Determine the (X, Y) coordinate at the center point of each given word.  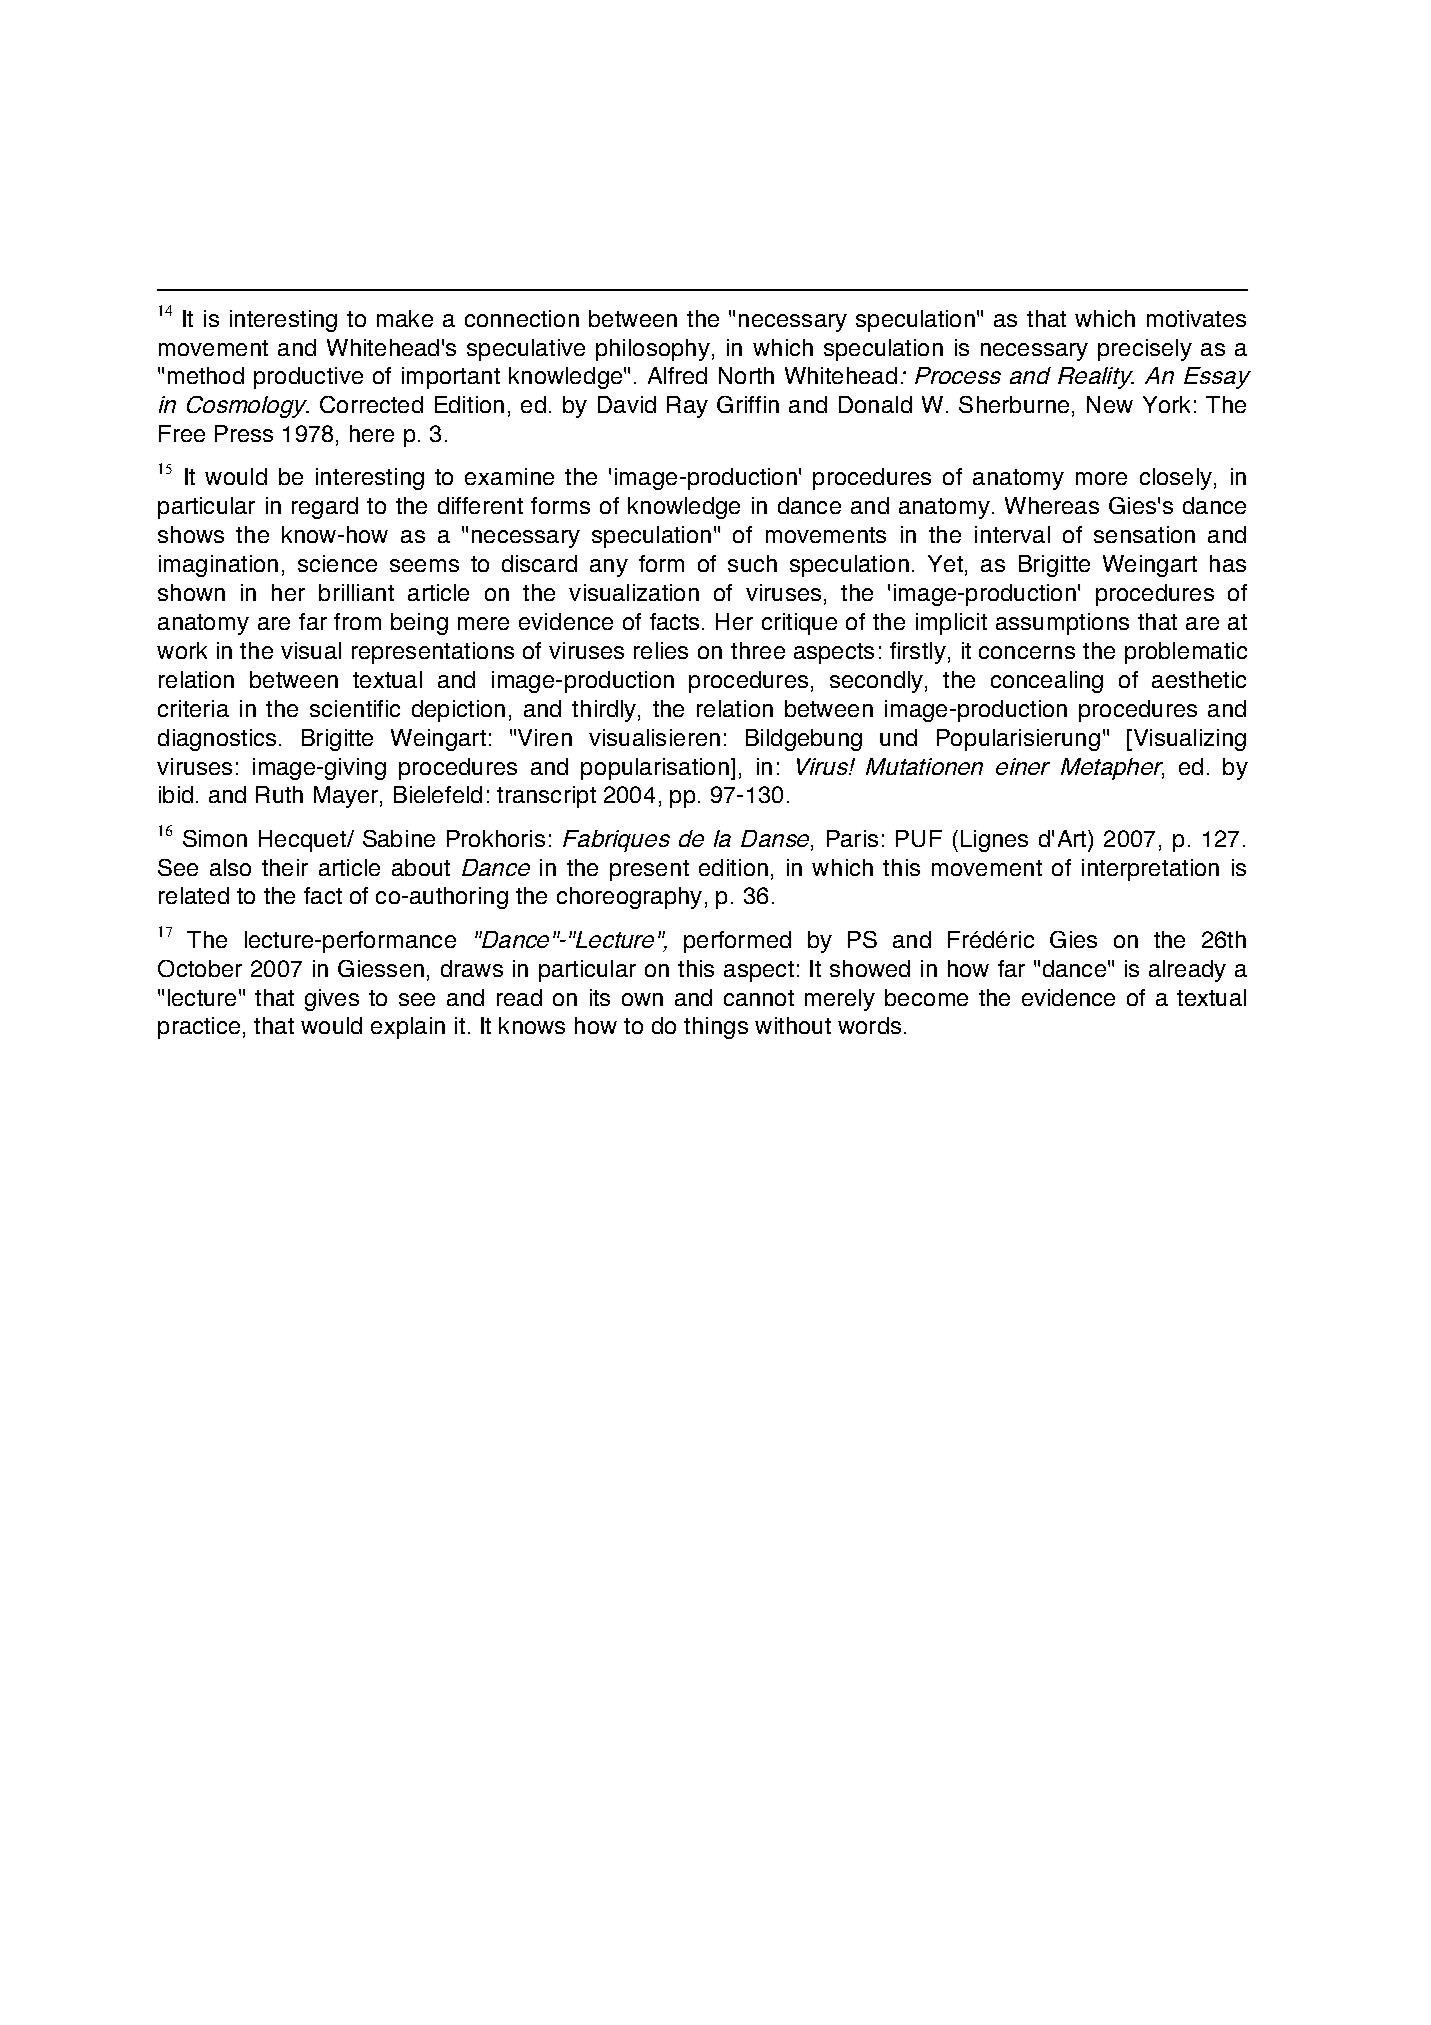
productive (308, 378)
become (926, 997)
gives (332, 1000)
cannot (759, 998)
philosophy (653, 350)
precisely (1145, 350)
